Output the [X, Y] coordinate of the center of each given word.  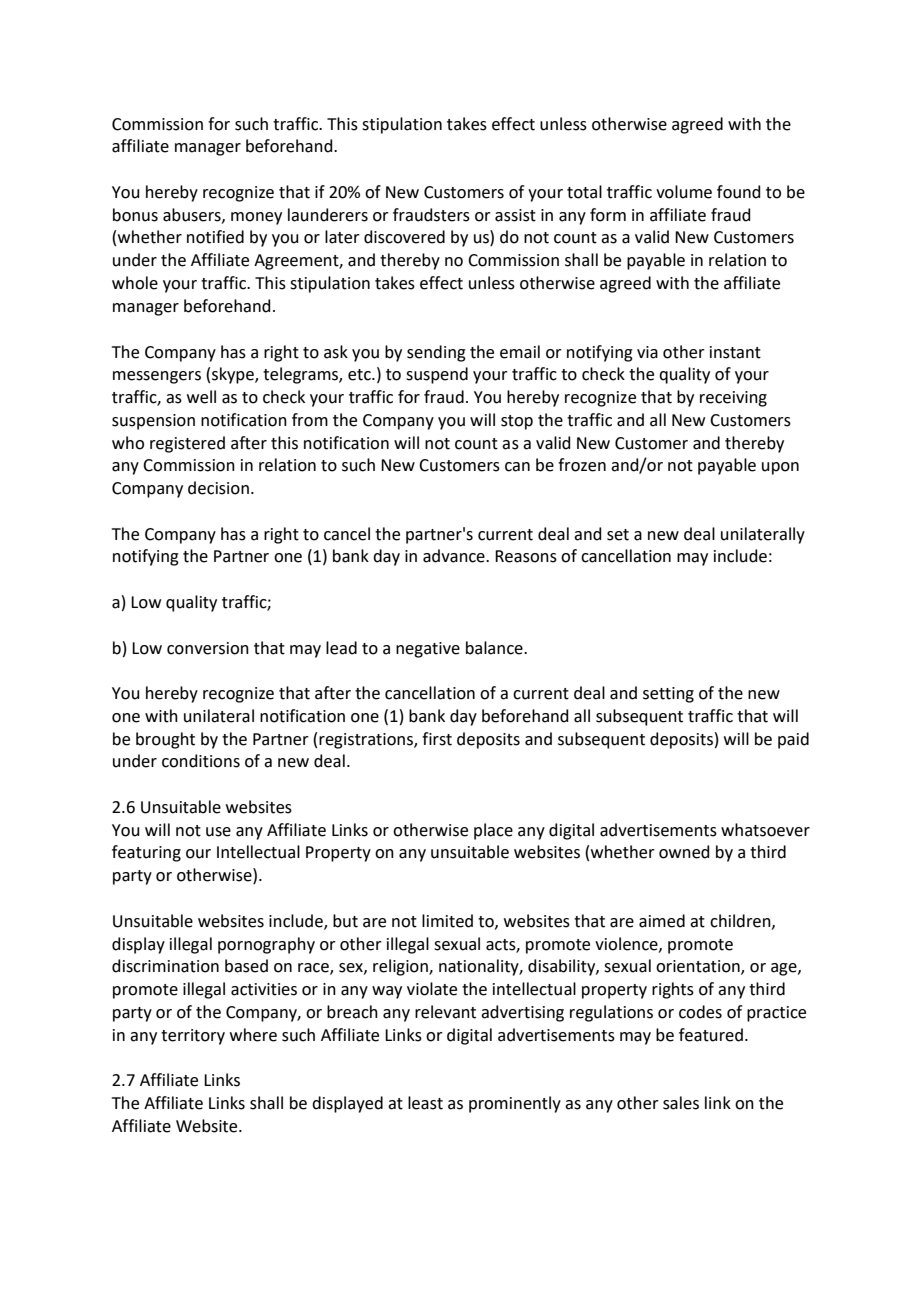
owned [684, 852]
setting [668, 695]
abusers [193, 215]
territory [193, 1037]
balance [495, 648]
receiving [733, 399]
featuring [146, 853]
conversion [208, 648]
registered [187, 444]
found [739, 192]
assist [515, 215]
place [493, 831]
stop [517, 422]
